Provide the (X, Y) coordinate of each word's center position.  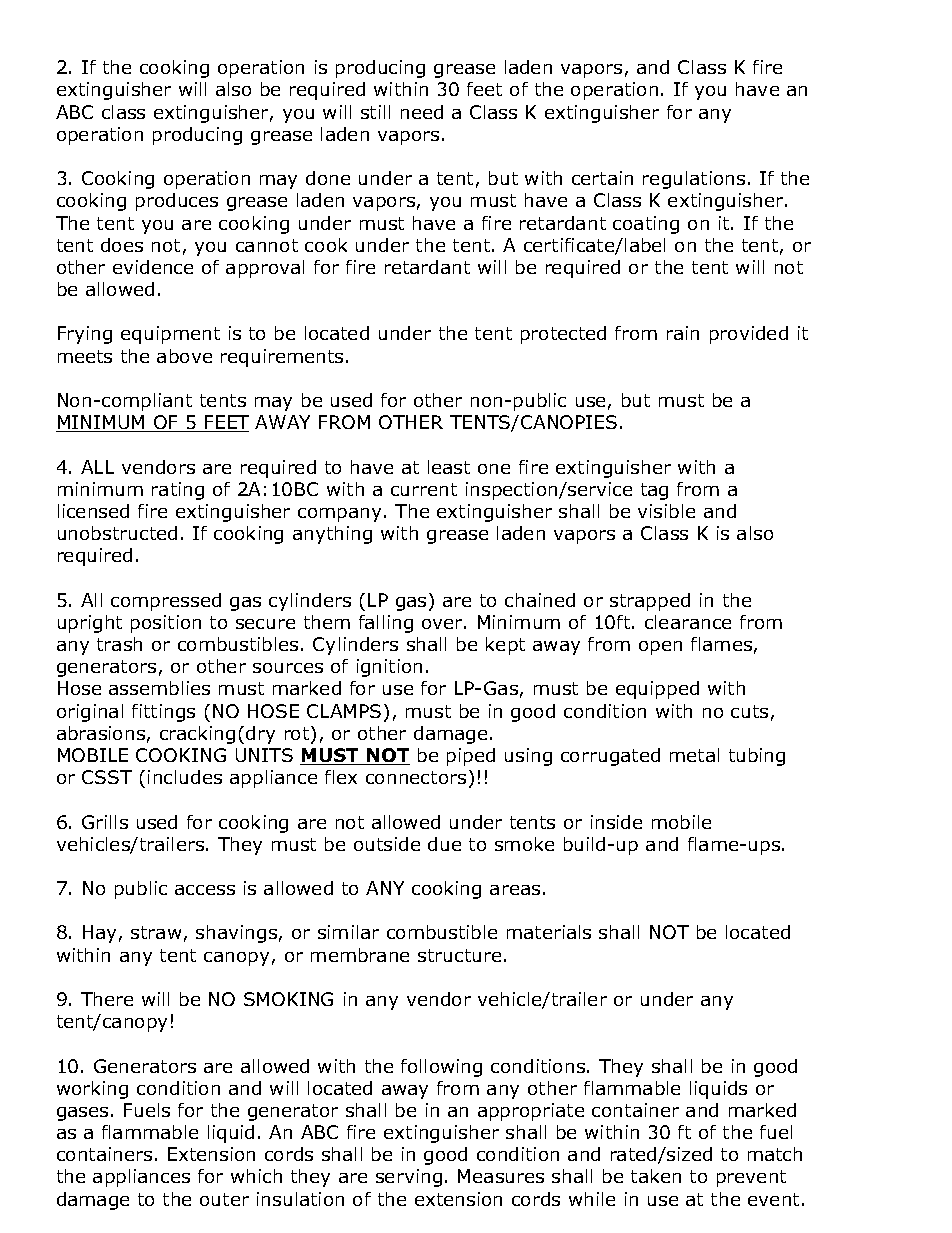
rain (683, 333)
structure (459, 955)
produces (177, 202)
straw (156, 932)
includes (185, 777)
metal (694, 755)
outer (224, 1199)
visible (666, 511)
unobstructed (117, 533)
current (424, 489)
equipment (170, 335)
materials (549, 932)
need (422, 112)
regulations (694, 180)
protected (563, 335)
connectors (416, 777)
